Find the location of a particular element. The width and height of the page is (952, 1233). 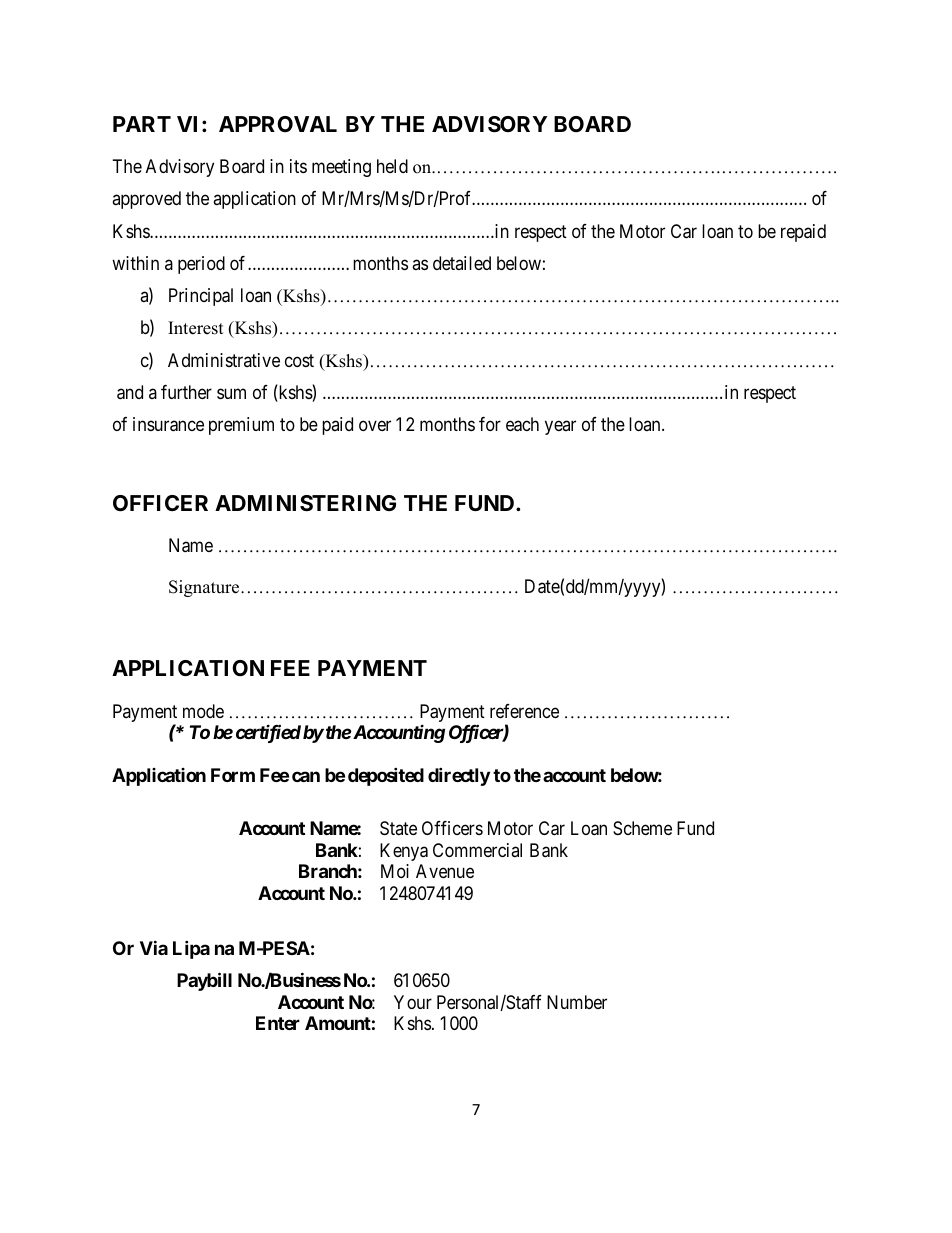

ADMINISTERING is located at coordinates (305, 503).
